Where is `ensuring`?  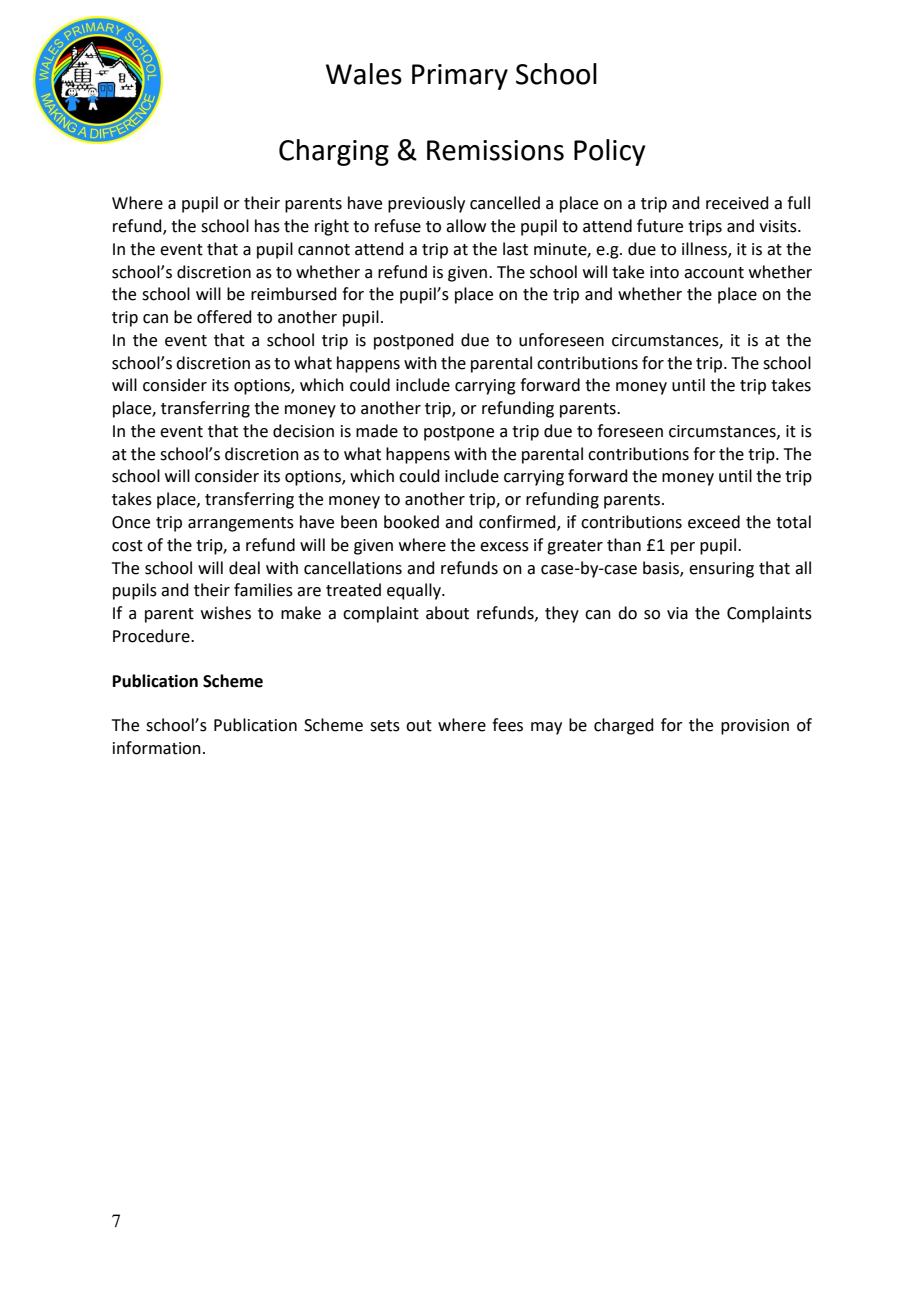
ensuring is located at coordinates (721, 570).
